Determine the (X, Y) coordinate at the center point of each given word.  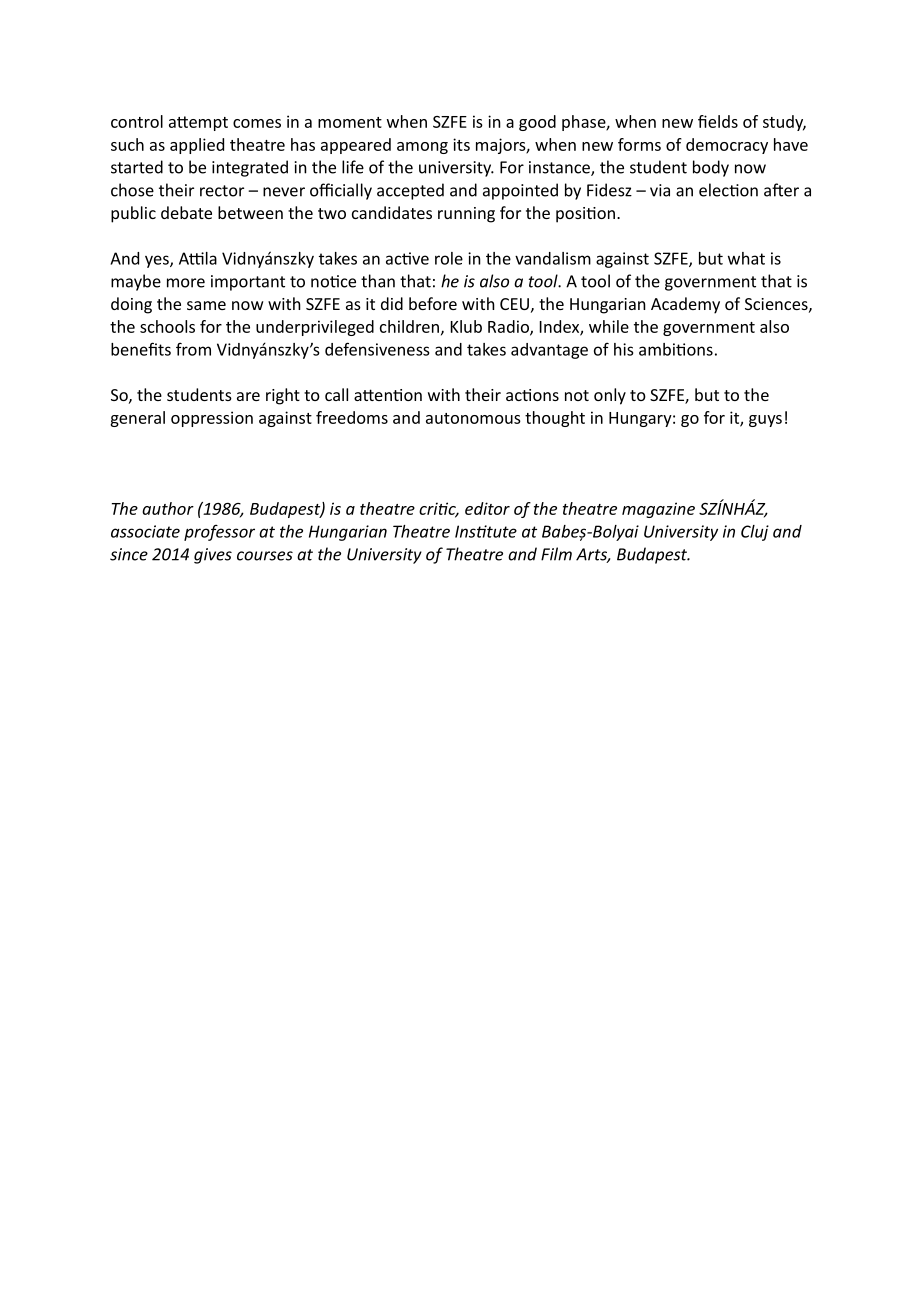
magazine (658, 510)
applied (197, 146)
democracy (727, 146)
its (461, 144)
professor (219, 532)
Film (556, 554)
